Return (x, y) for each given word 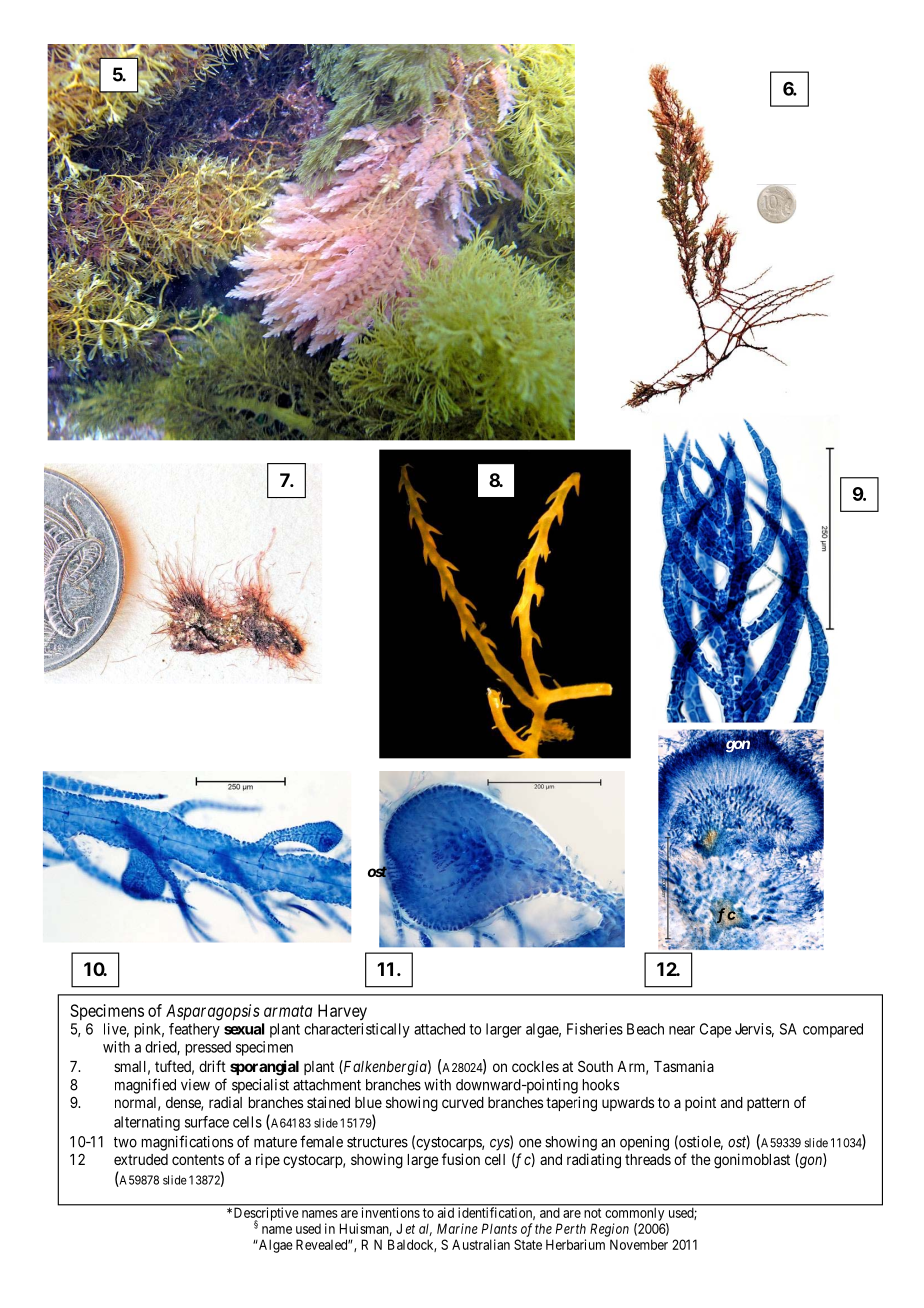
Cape (716, 1030)
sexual (244, 1029)
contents (198, 1159)
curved (463, 1102)
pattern (768, 1104)
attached (439, 1029)
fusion (461, 1159)
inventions (391, 1212)
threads (648, 1159)
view (195, 1085)
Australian (481, 1244)
